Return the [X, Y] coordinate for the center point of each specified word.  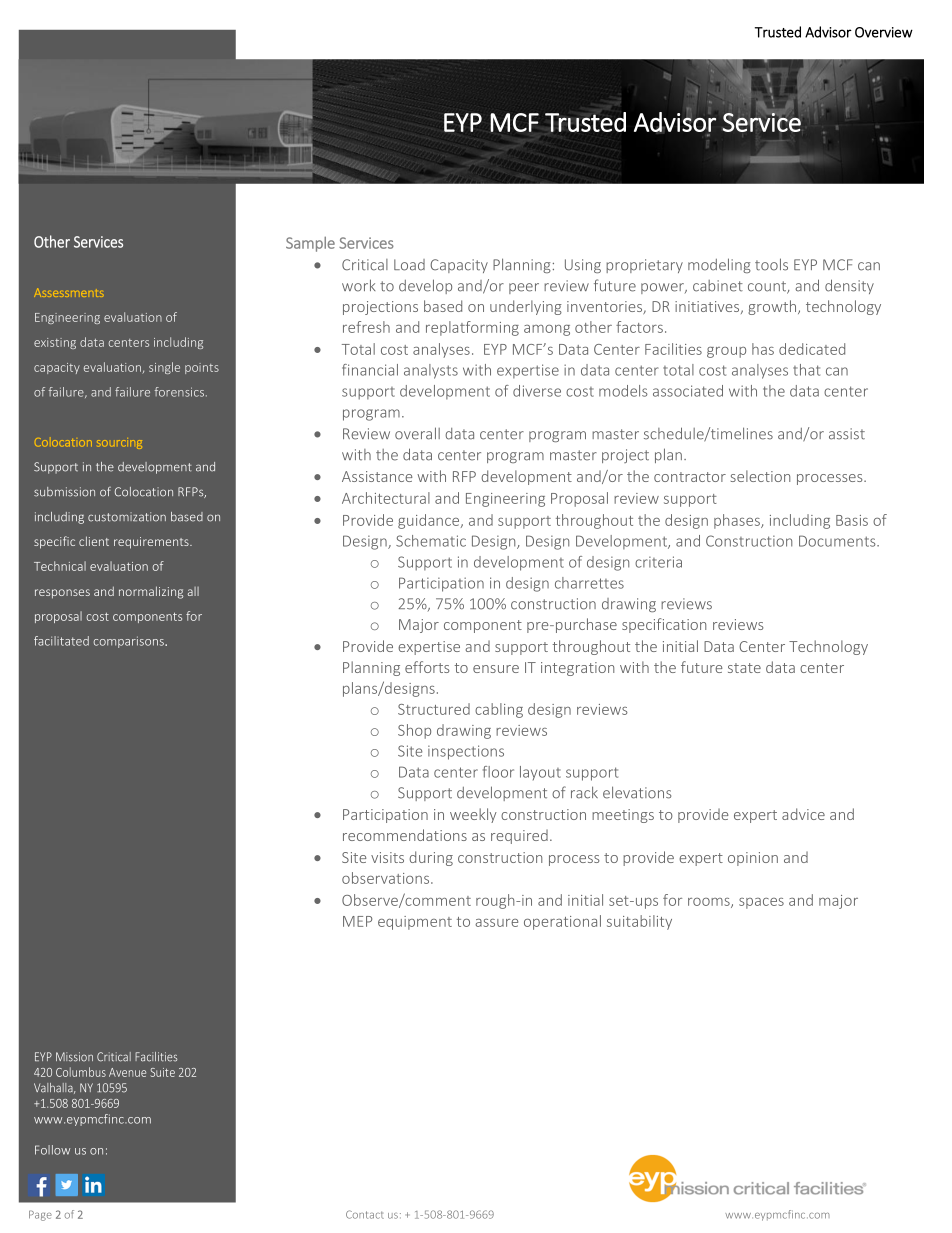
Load [409, 265]
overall [417, 433]
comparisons [129, 642]
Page [40, 1215]
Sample [310, 244]
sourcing [119, 443]
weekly [473, 815]
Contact [365, 1214]
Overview [884, 32]
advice [803, 814]
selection [760, 476]
